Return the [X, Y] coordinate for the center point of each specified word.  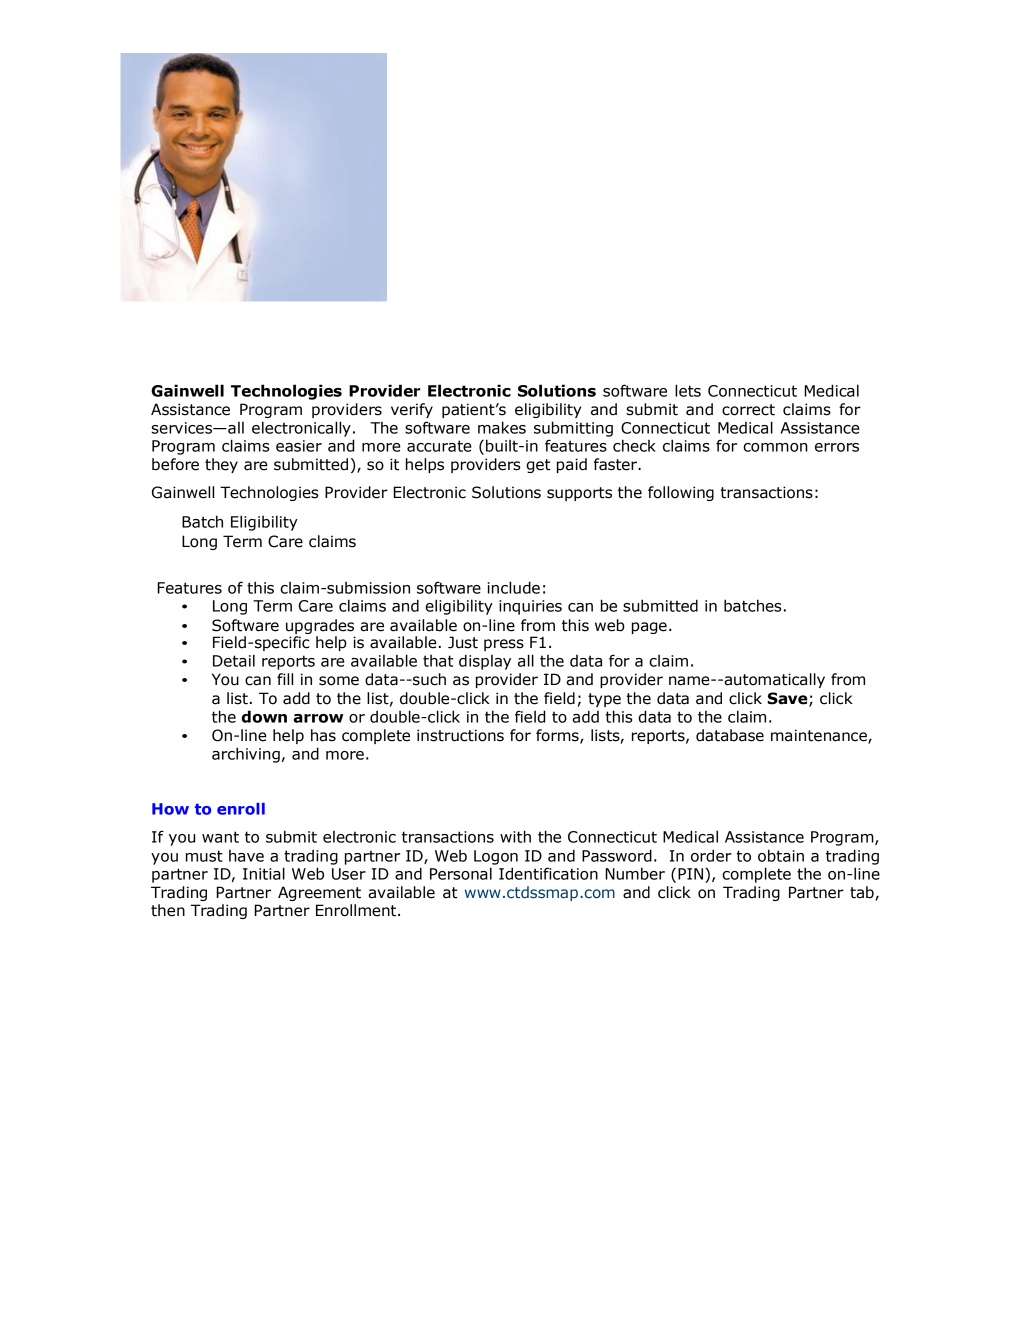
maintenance [820, 736]
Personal [461, 873]
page [649, 628]
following [681, 493]
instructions [460, 735]
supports [579, 494]
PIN [690, 874]
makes [502, 427]
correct [748, 410]
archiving [246, 755]
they [221, 465]
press [504, 645]
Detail [234, 660]
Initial [264, 873]
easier [299, 446]
